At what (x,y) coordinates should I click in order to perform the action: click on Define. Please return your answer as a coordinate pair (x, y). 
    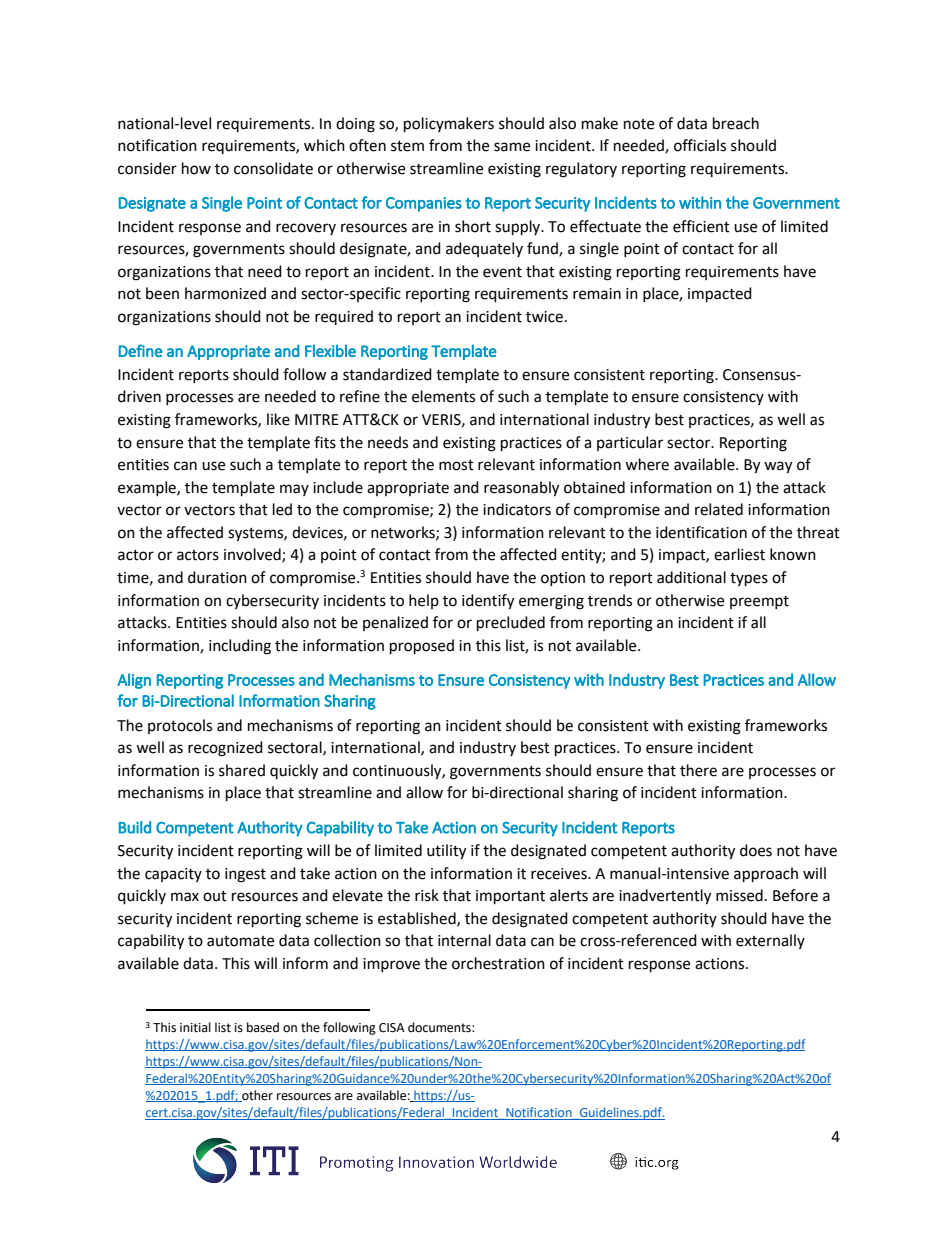
    Looking at the image, I should click on (140, 350).
